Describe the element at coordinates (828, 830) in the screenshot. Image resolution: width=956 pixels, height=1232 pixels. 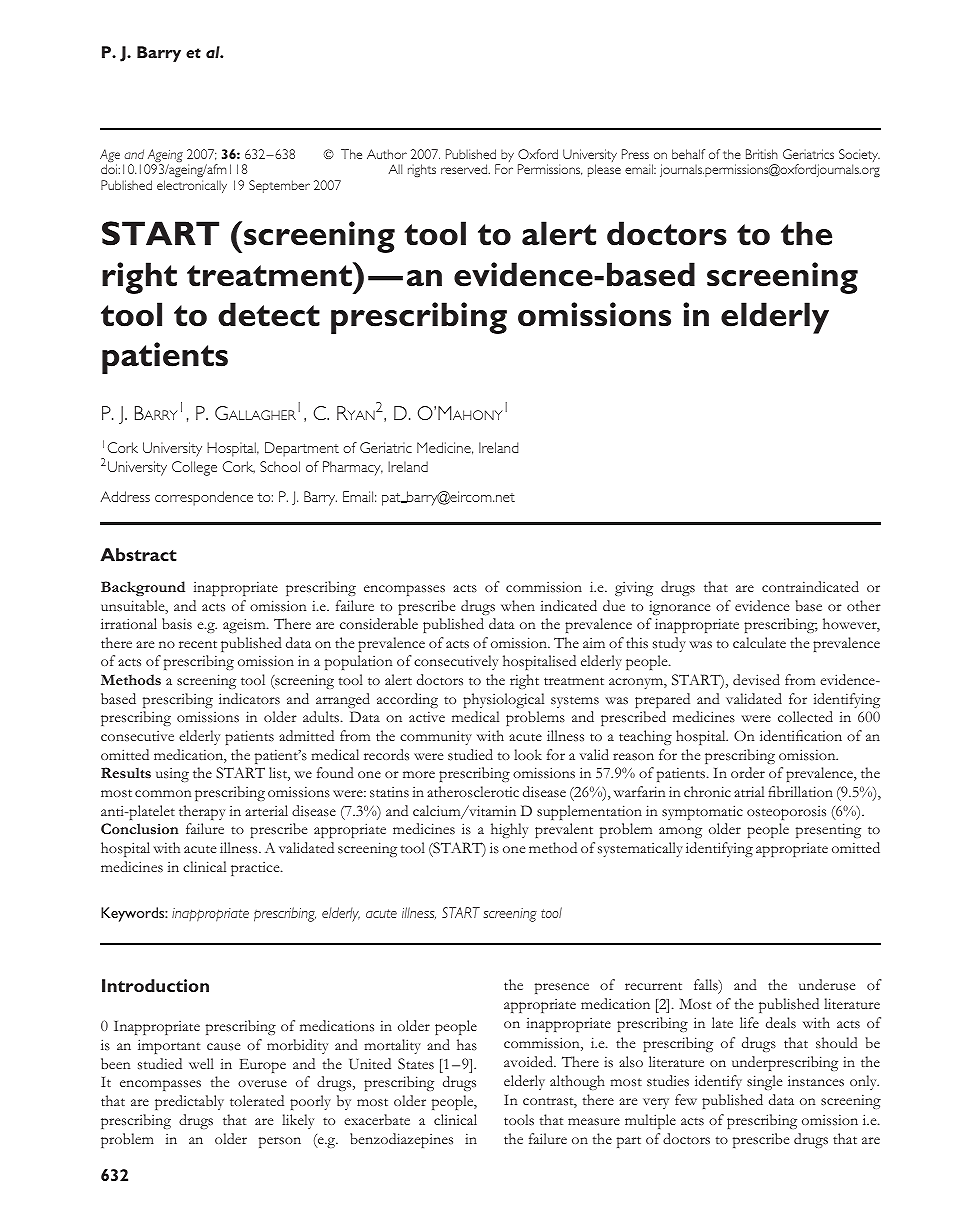
I see `presenting` at that location.
